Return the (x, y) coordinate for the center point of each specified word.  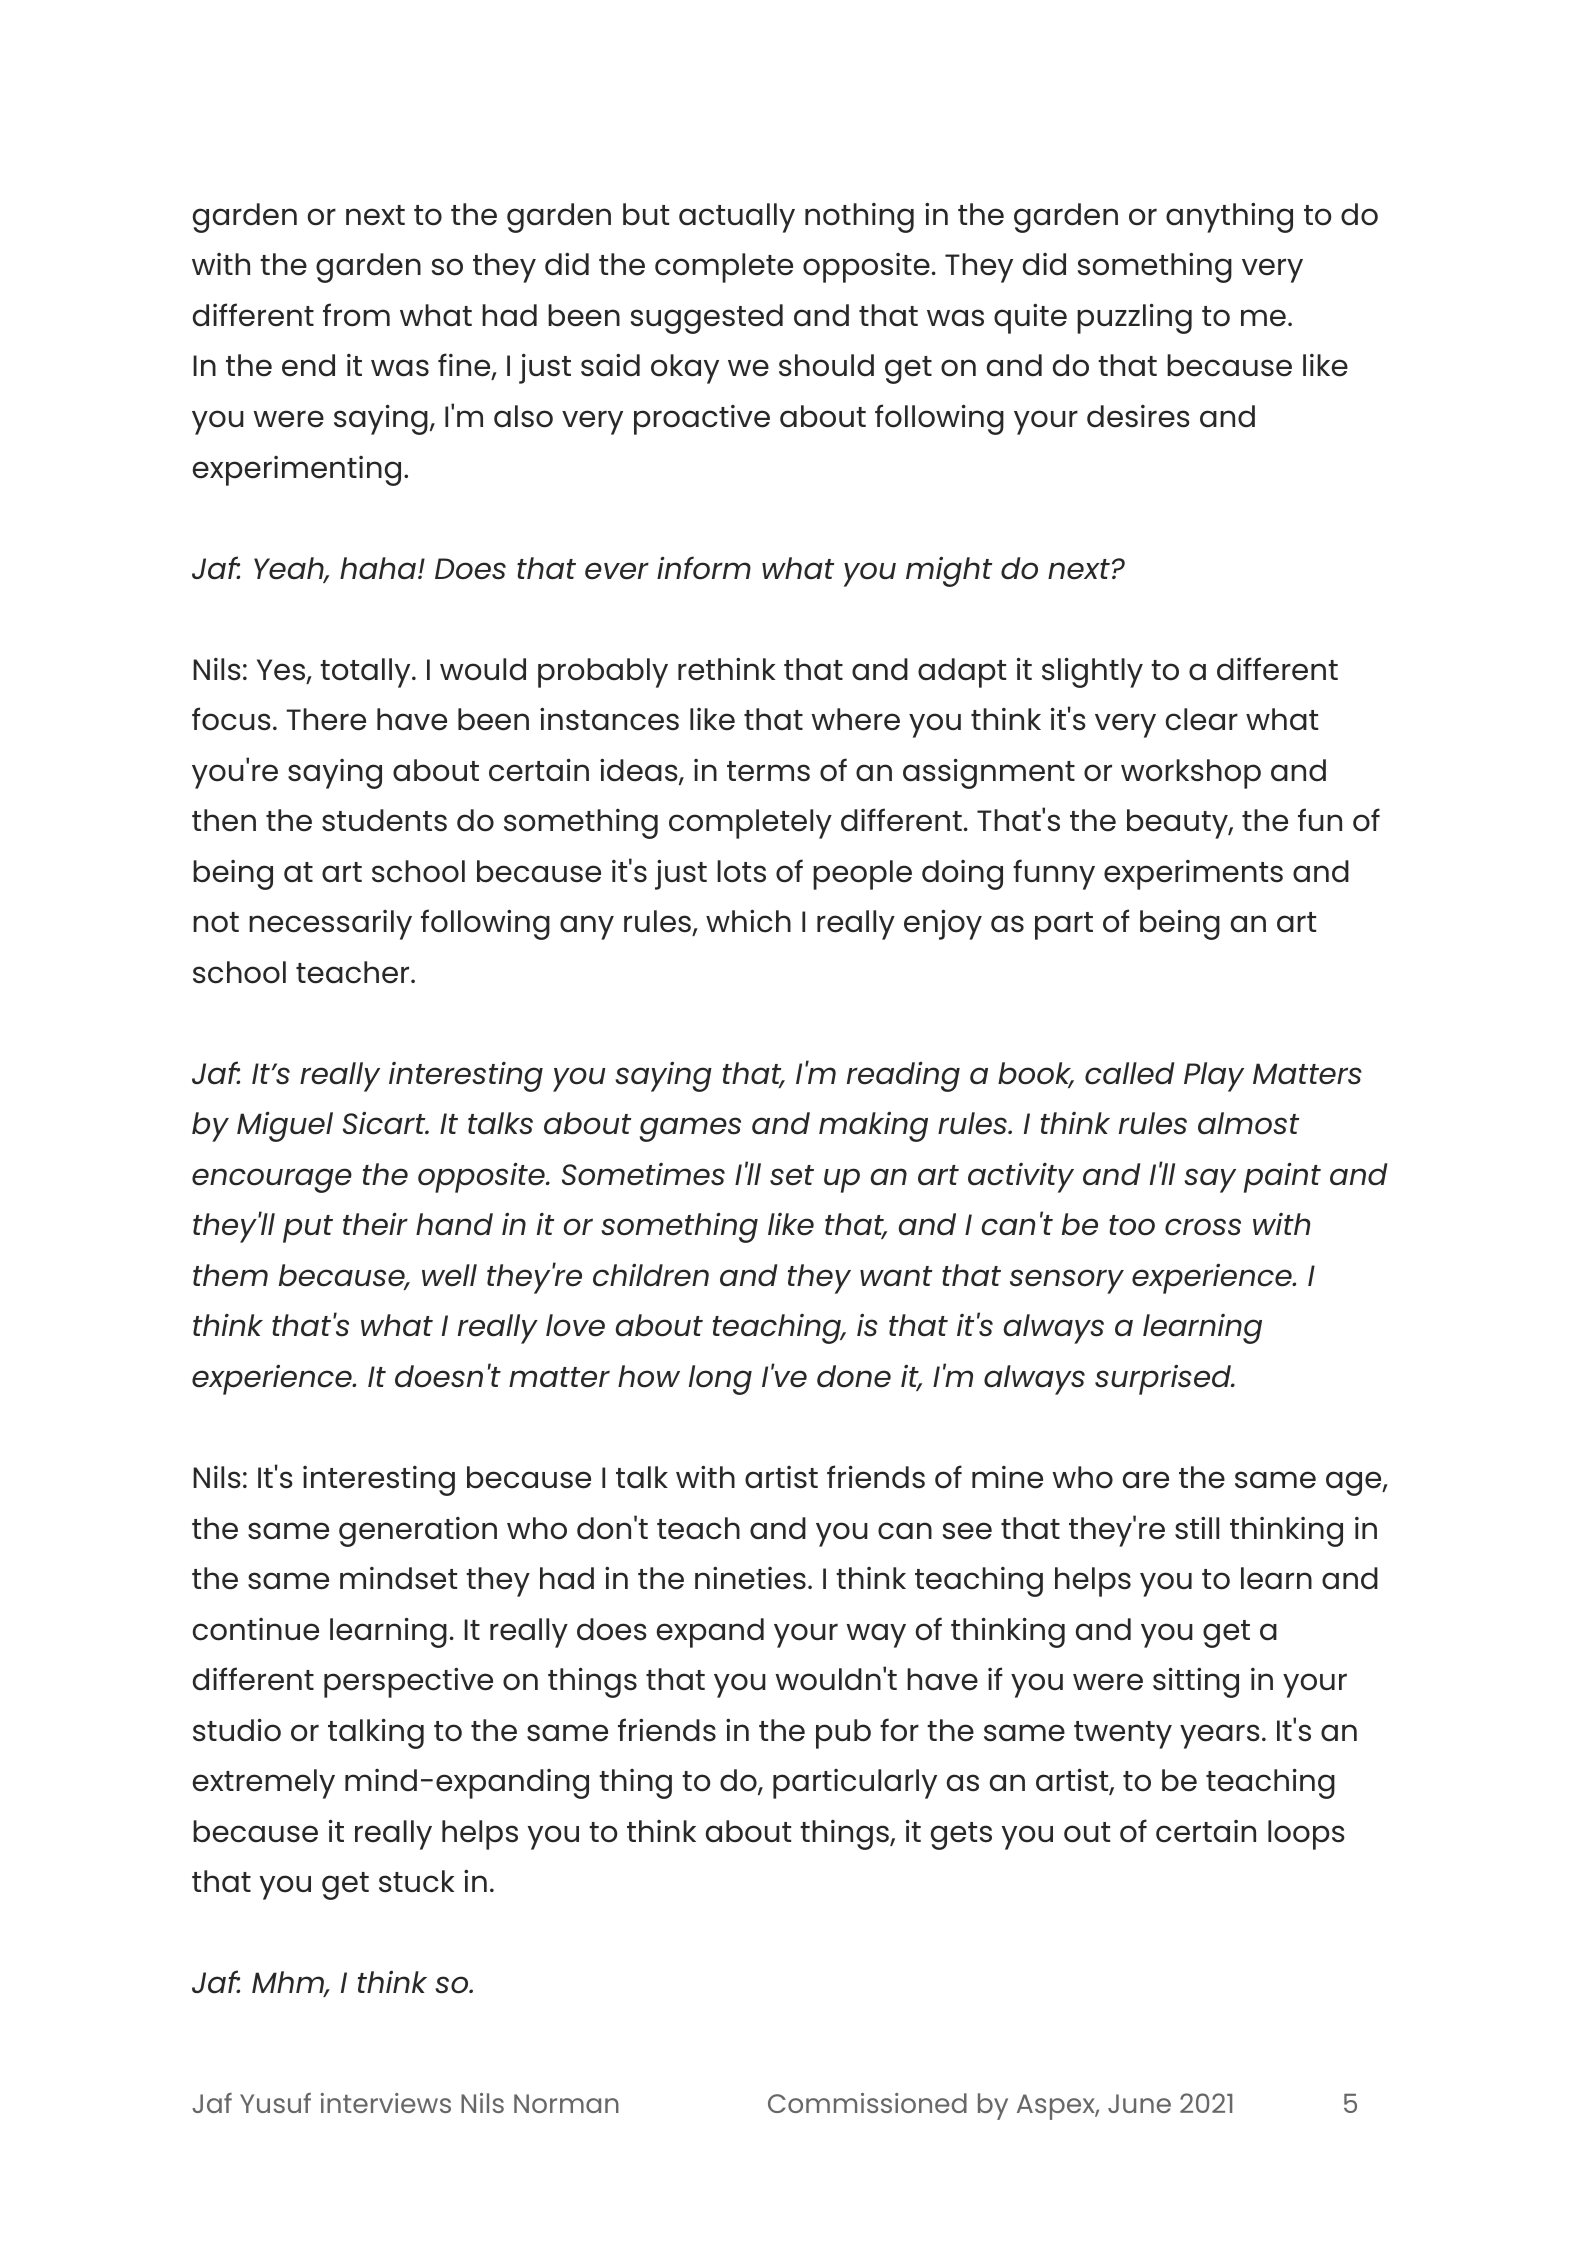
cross (1203, 1227)
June (1139, 2103)
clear (1202, 719)
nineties (750, 1578)
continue (256, 1629)
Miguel (285, 1127)
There (326, 719)
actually (737, 218)
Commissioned (867, 2103)
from (356, 315)
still (1197, 1528)
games (690, 1129)
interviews (386, 2103)
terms (768, 771)
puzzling (1134, 318)
